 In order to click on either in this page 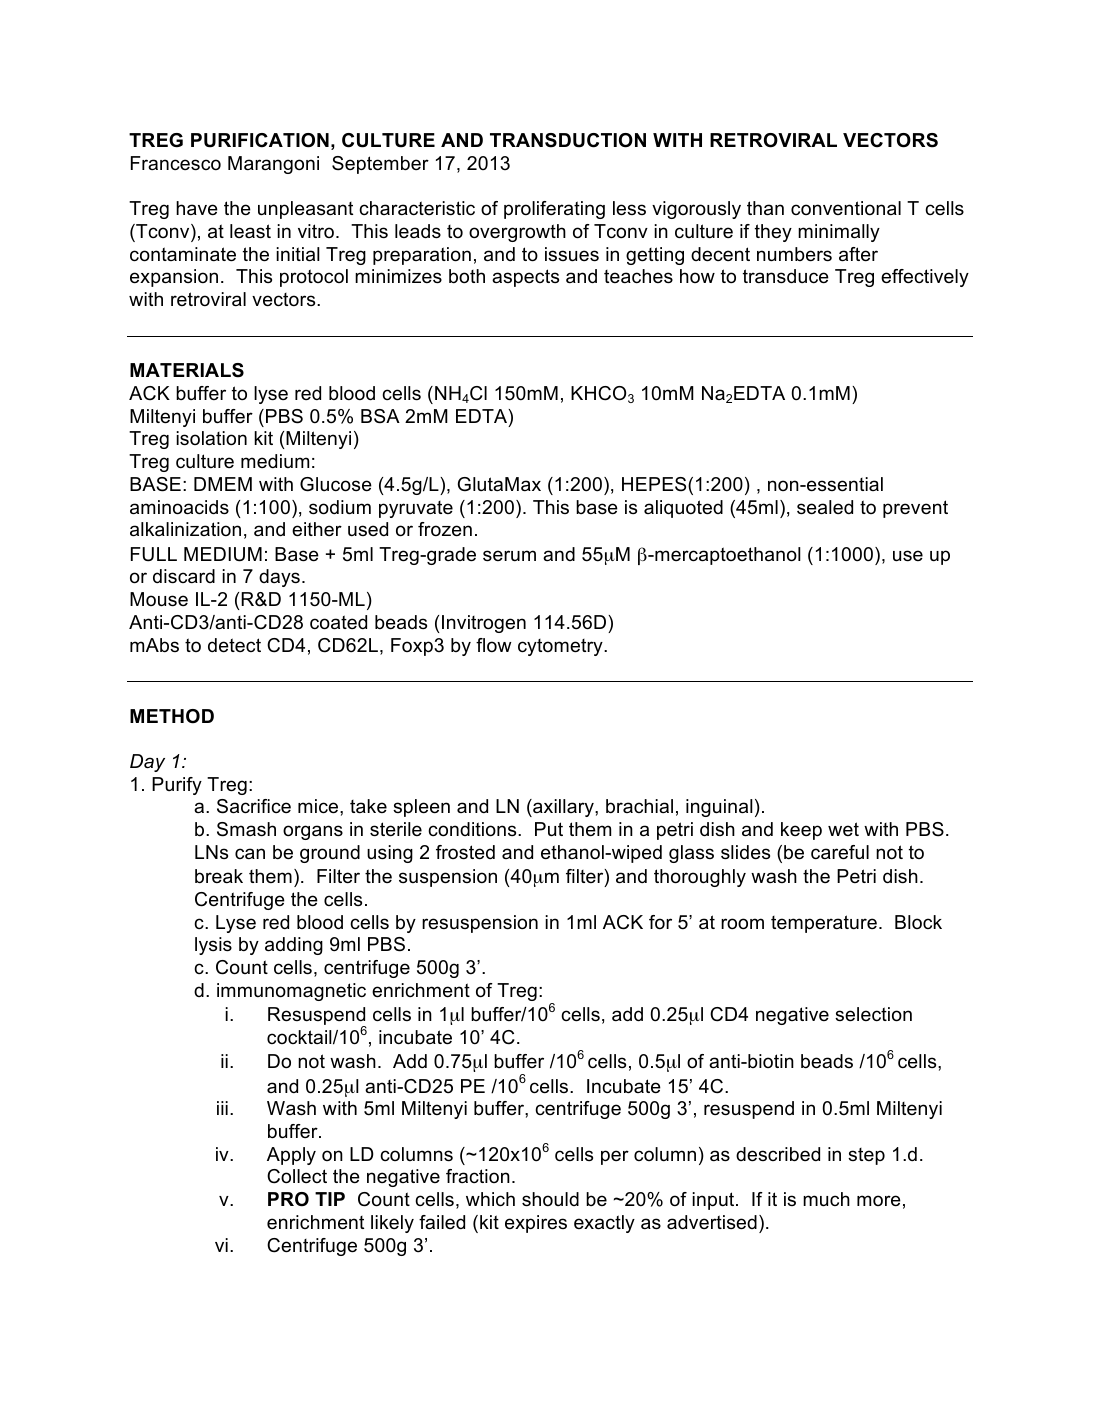, I will do `click(317, 529)`.
